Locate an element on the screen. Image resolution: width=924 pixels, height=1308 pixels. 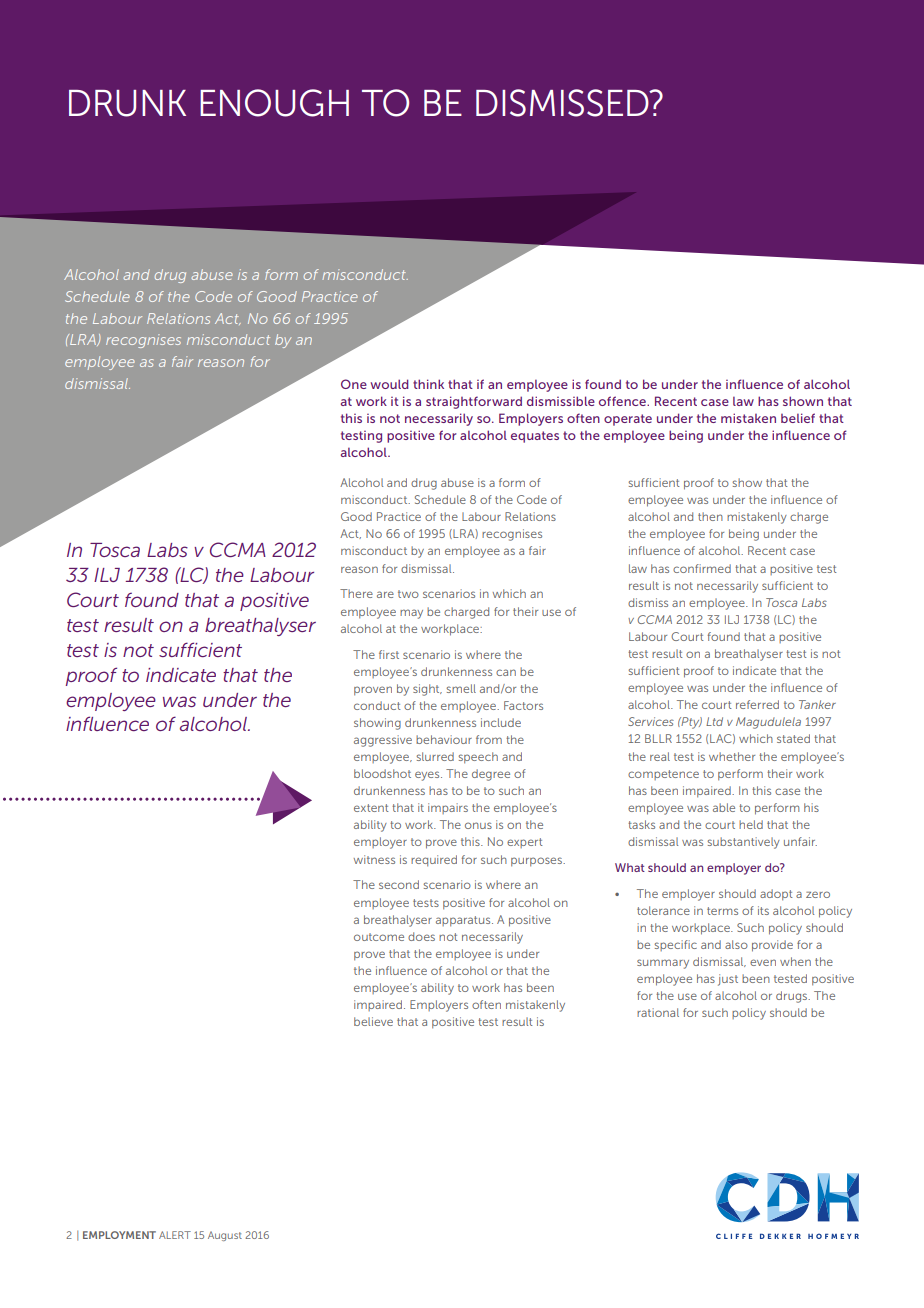
August is located at coordinates (225, 1236).
